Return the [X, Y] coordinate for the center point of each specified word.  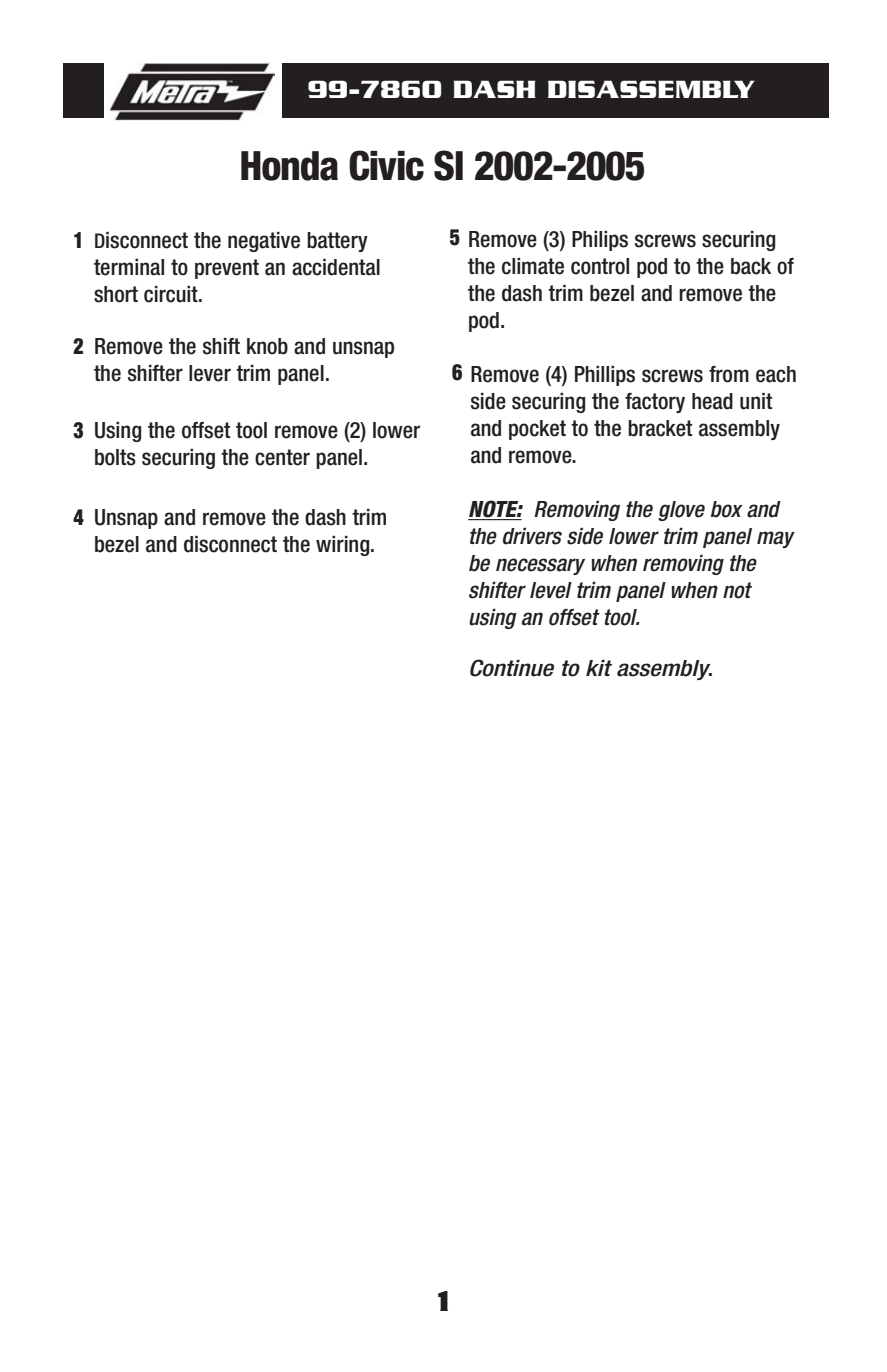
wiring [344, 546]
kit [599, 667]
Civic [386, 165]
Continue [512, 668]
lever [210, 373]
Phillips [605, 376]
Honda [289, 166]
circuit [172, 294]
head [712, 401]
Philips [600, 241]
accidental [336, 267]
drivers [532, 536]
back [751, 266]
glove [681, 511]
